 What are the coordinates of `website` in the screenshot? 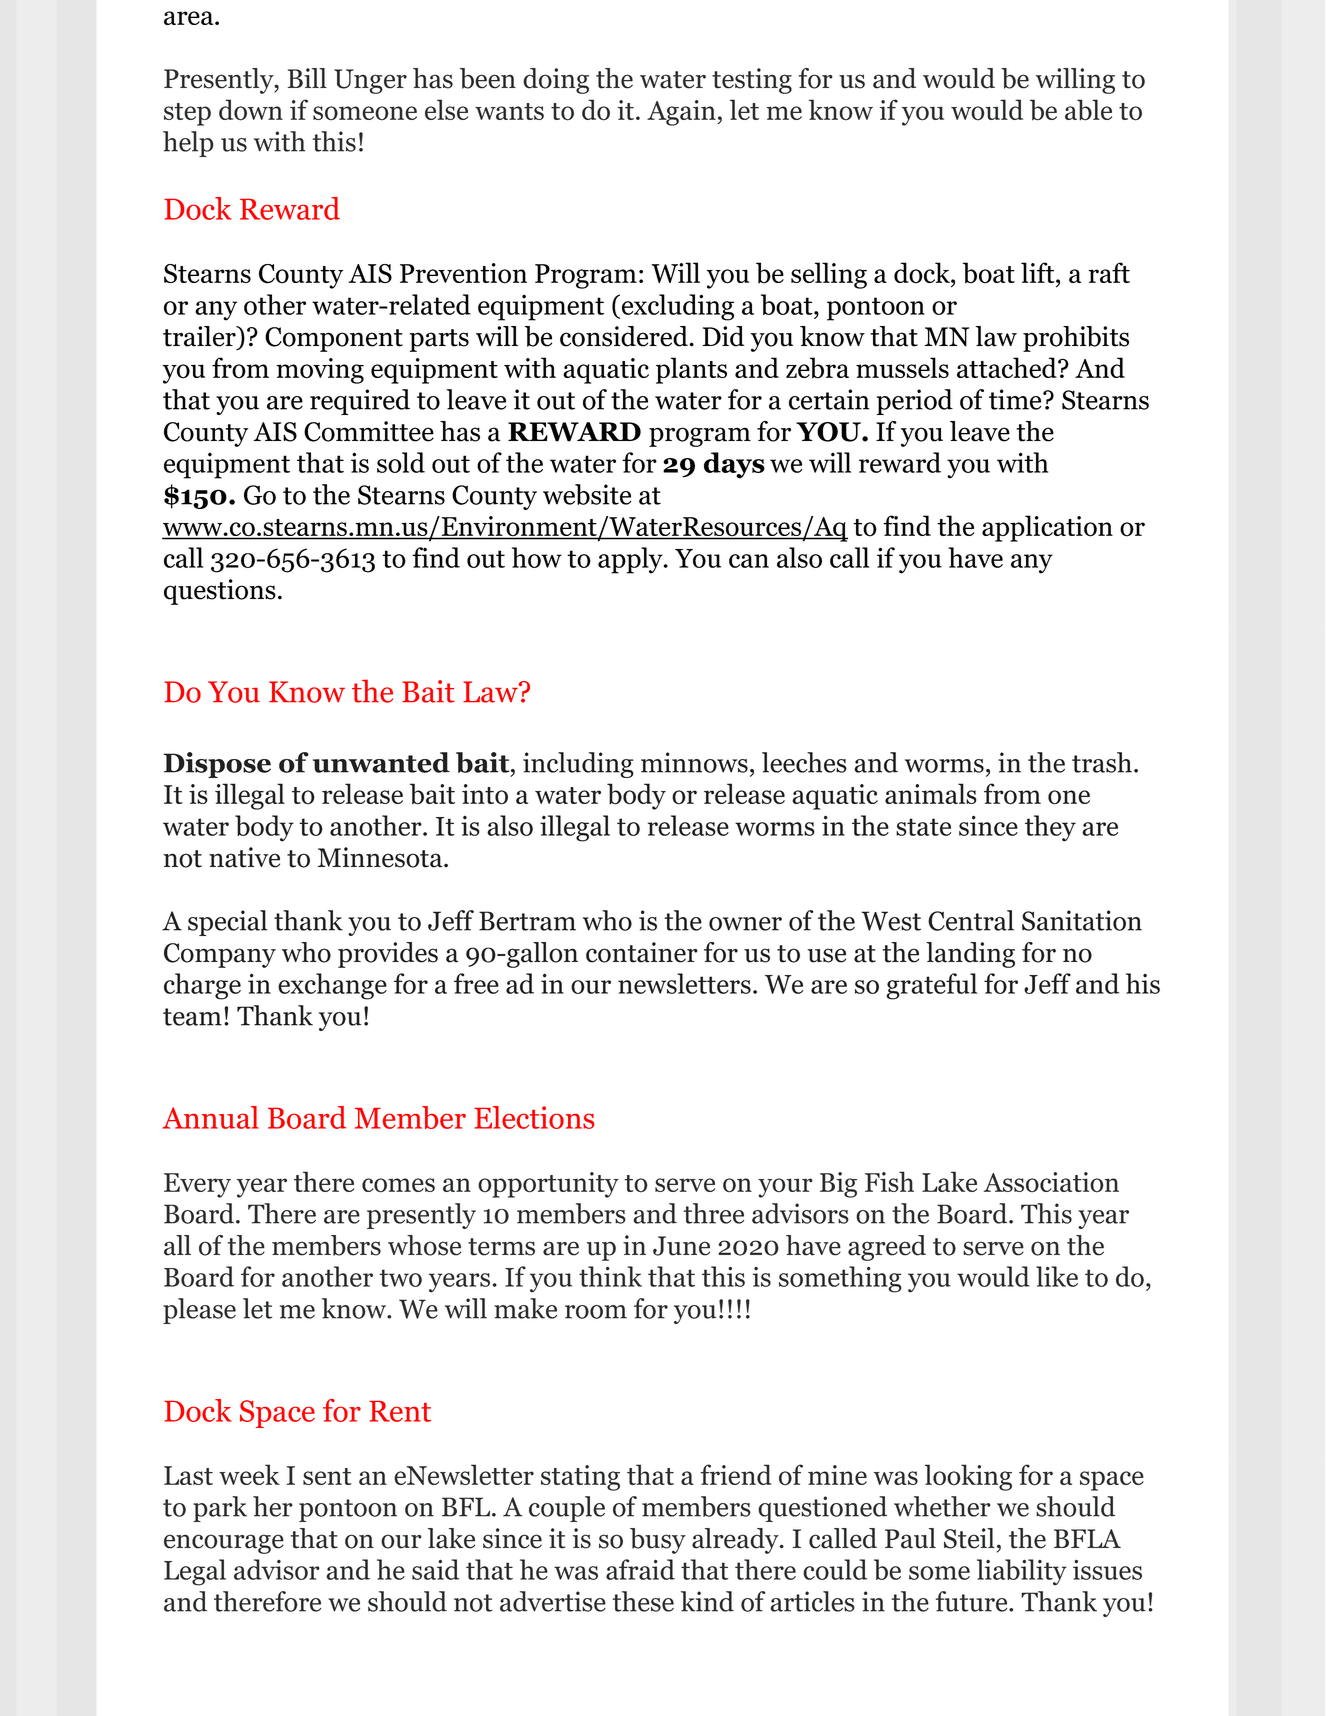 It's located at (587, 494).
